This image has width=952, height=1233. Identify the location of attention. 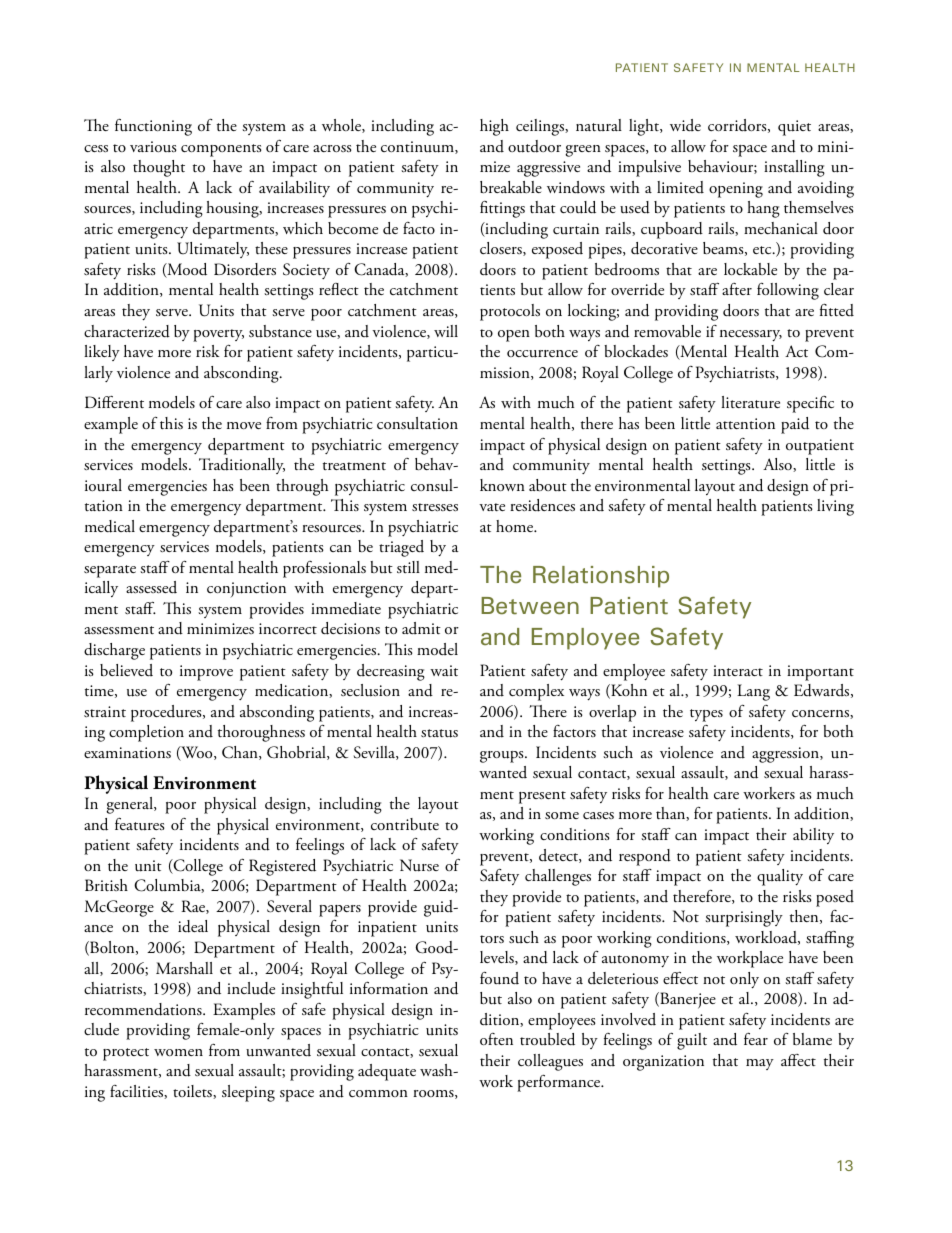
(745, 423).
